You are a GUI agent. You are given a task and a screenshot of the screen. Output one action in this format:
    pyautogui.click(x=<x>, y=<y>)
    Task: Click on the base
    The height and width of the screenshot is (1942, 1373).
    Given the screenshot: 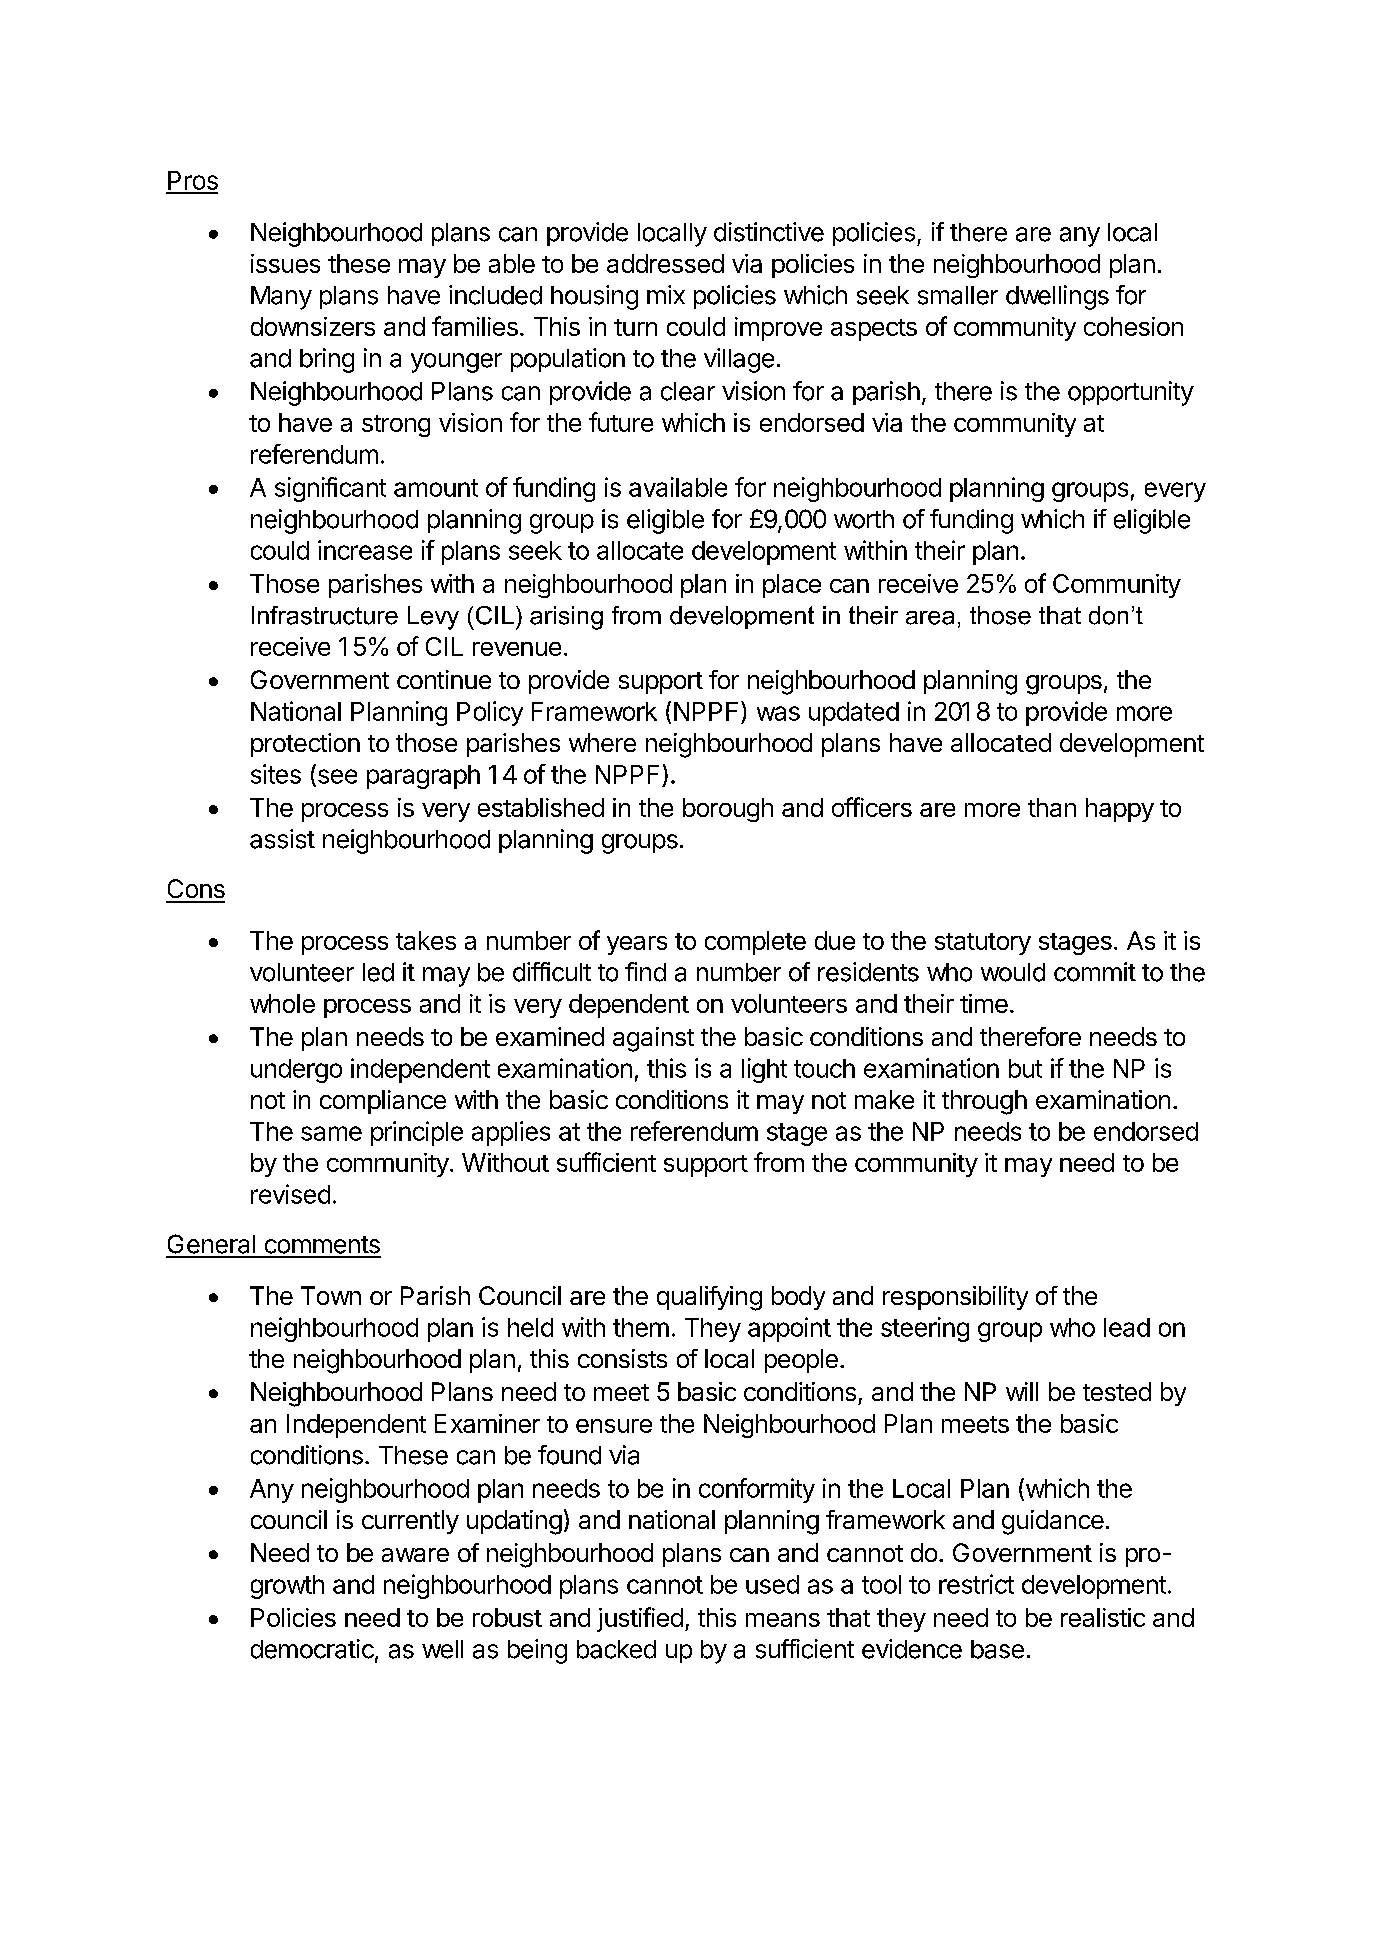 What is the action you would take?
    pyautogui.click(x=997, y=1649)
